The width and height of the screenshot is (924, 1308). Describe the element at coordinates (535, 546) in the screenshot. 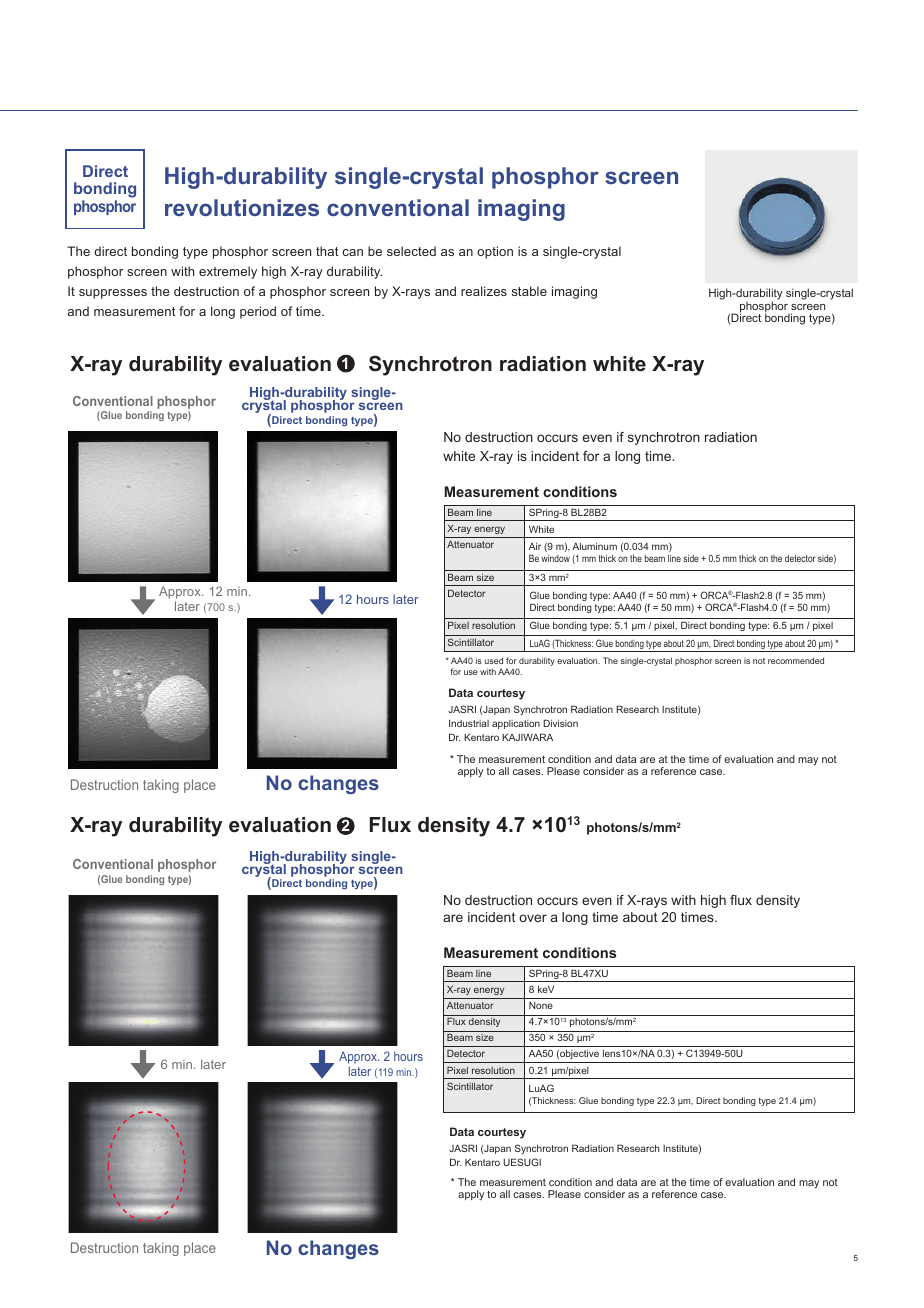

I see `Air` at that location.
